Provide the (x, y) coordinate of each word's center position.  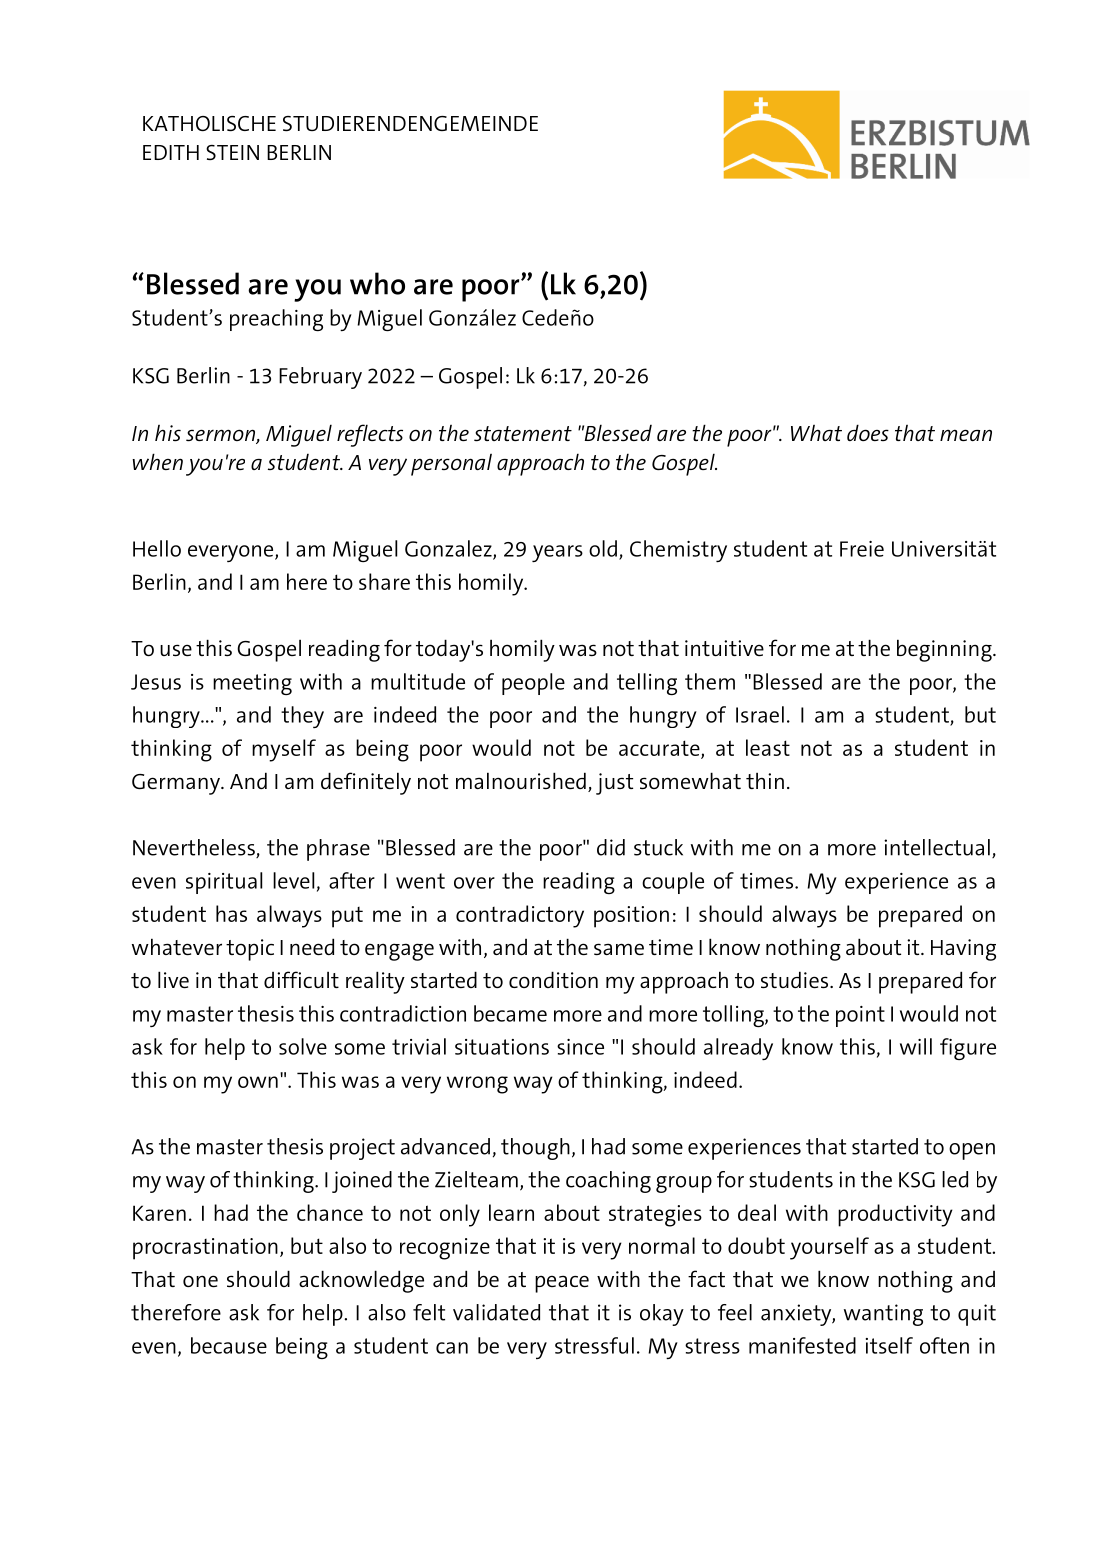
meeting (252, 684)
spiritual (224, 883)
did (611, 847)
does (868, 432)
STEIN (232, 152)
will (916, 1046)
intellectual (937, 847)
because (229, 1345)
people (533, 684)
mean (966, 435)
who (377, 283)
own (258, 1082)
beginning (945, 650)
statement (523, 433)
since (580, 1047)
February (320, 378)
